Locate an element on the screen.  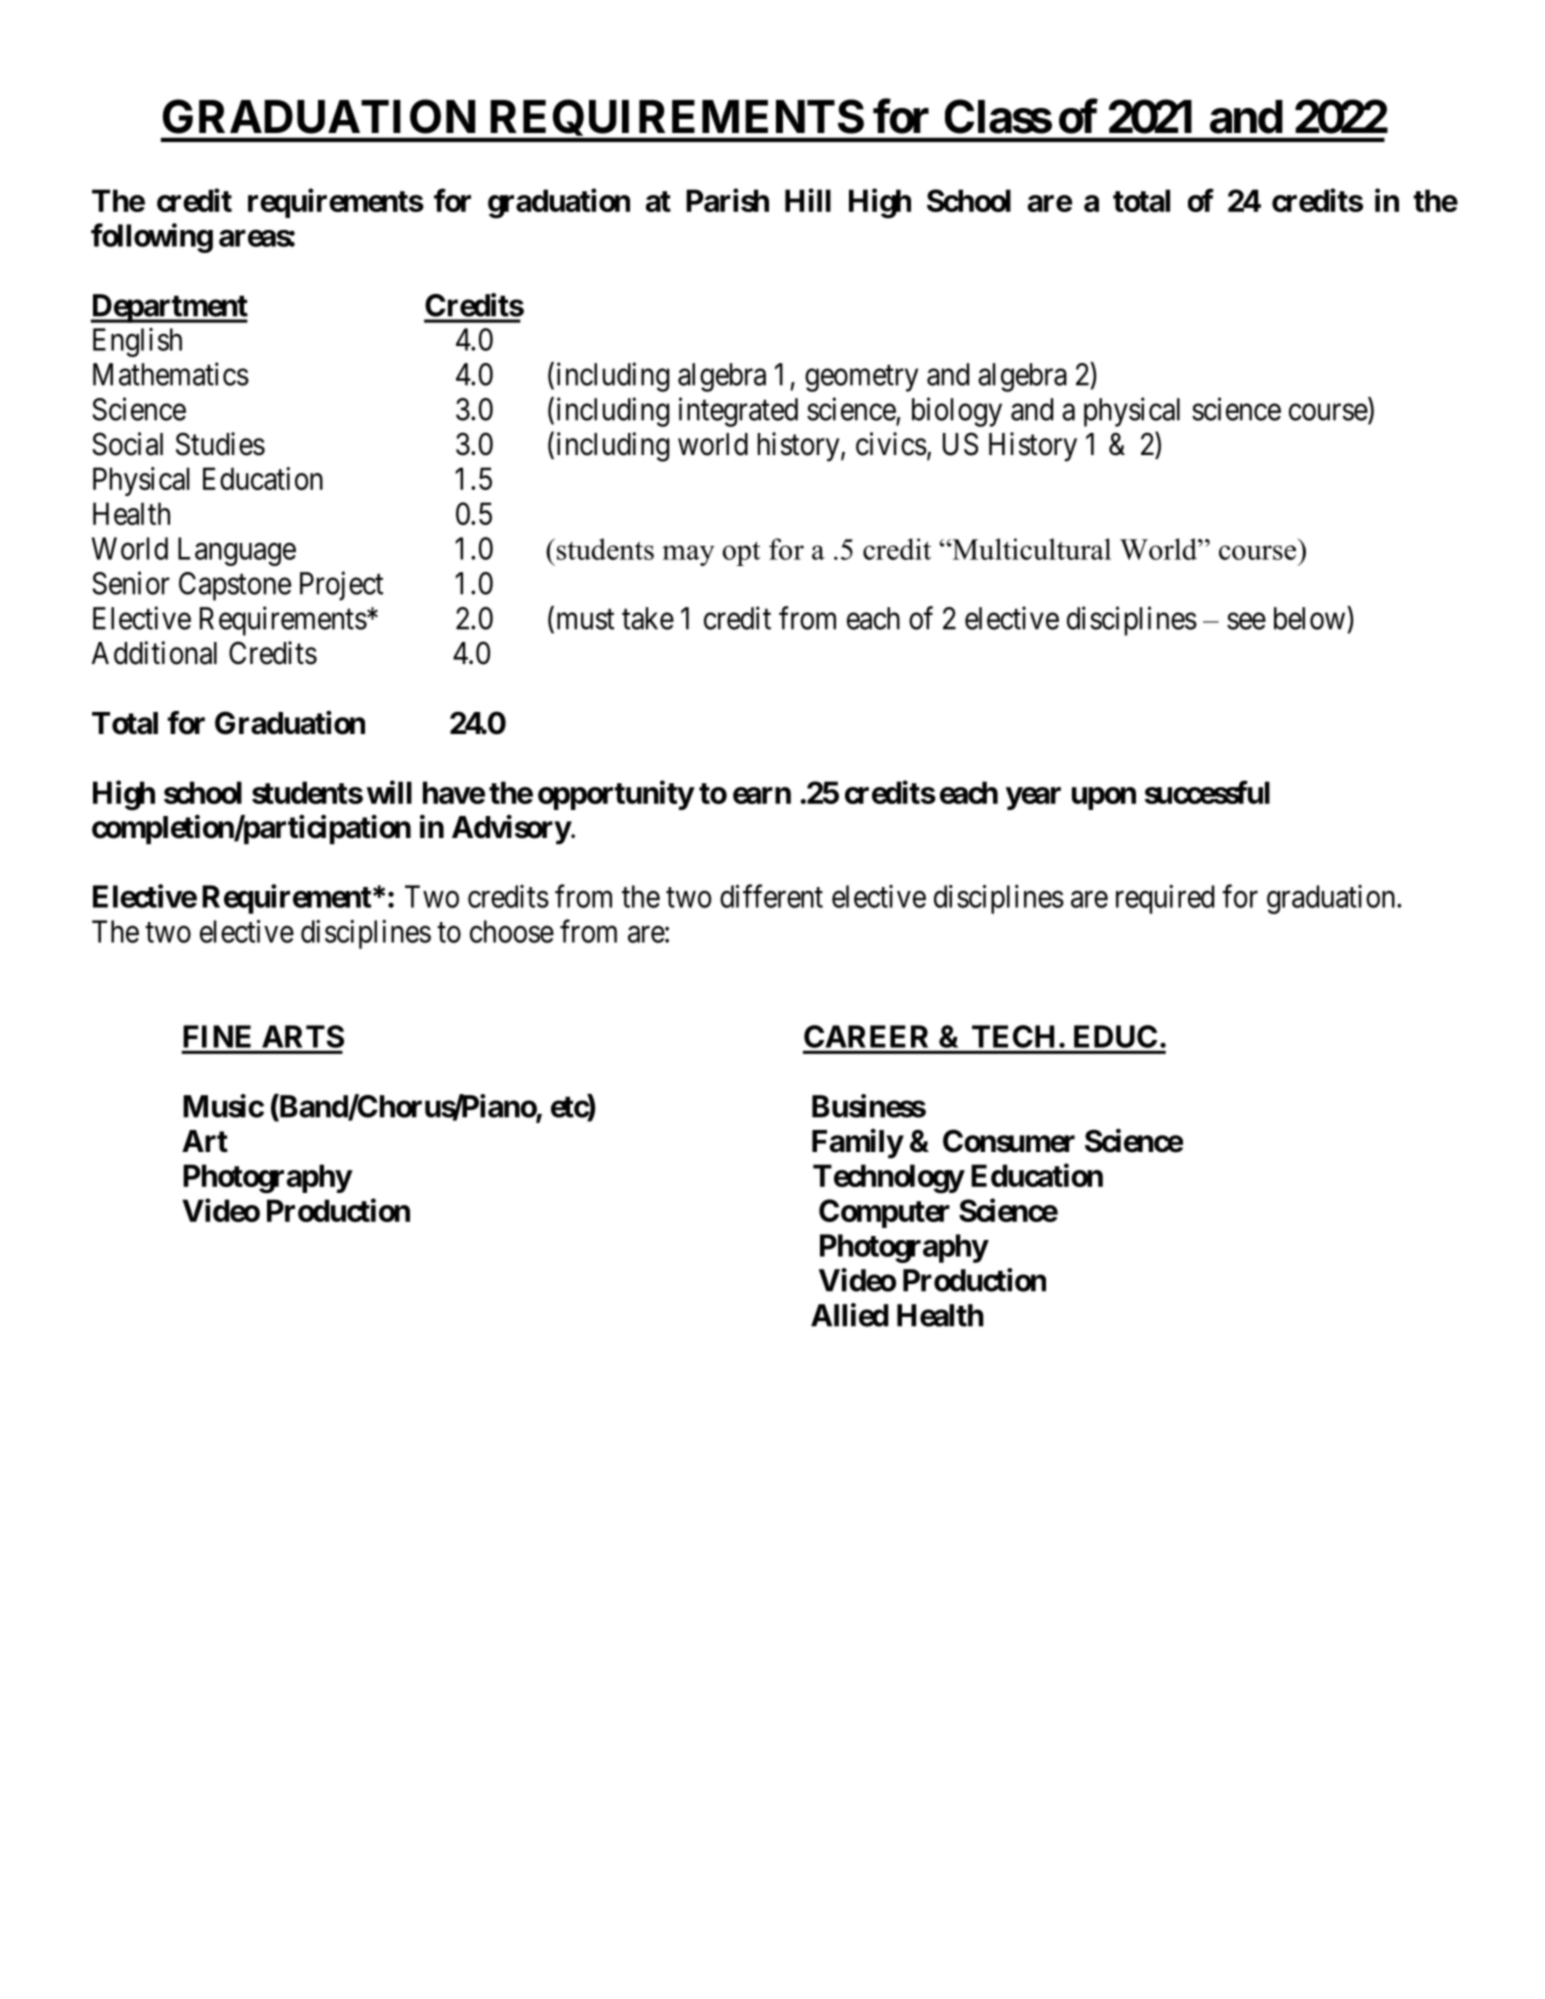
Department is located at coordinates (169, 308).
